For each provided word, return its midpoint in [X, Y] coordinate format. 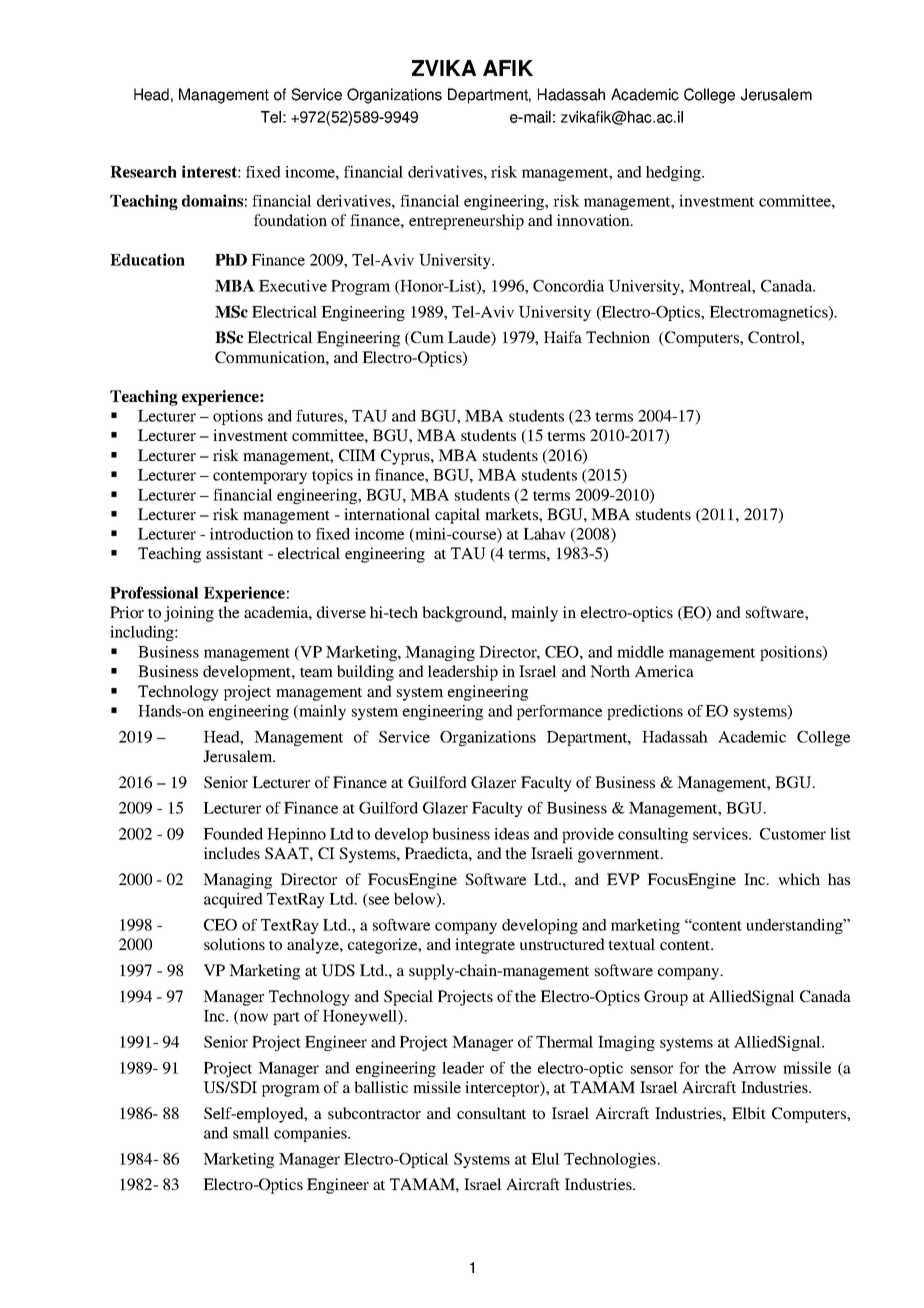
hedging [674, 173]
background [463, 614]
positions [792, 653]
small [251, 1133]
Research [143, 172]
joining [189, 614]
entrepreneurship [466, 222]
